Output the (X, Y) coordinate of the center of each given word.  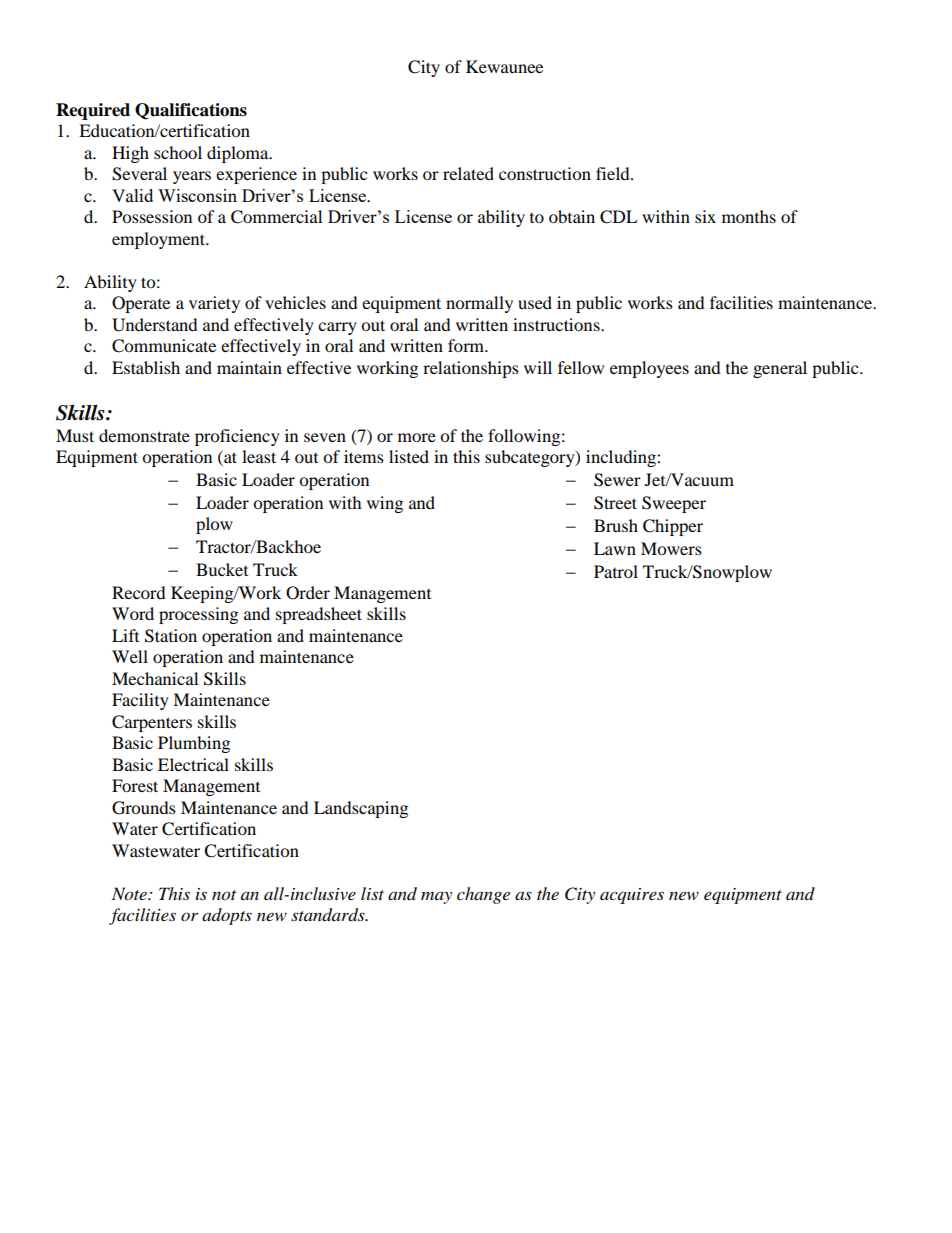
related (468, 173)
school (178, 152)
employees (649, 369)
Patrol (616, 571)
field (614, 173)
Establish (146, 367)
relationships (471, 369)
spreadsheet (319, 615)
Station (171, 636)
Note (130, 894)
